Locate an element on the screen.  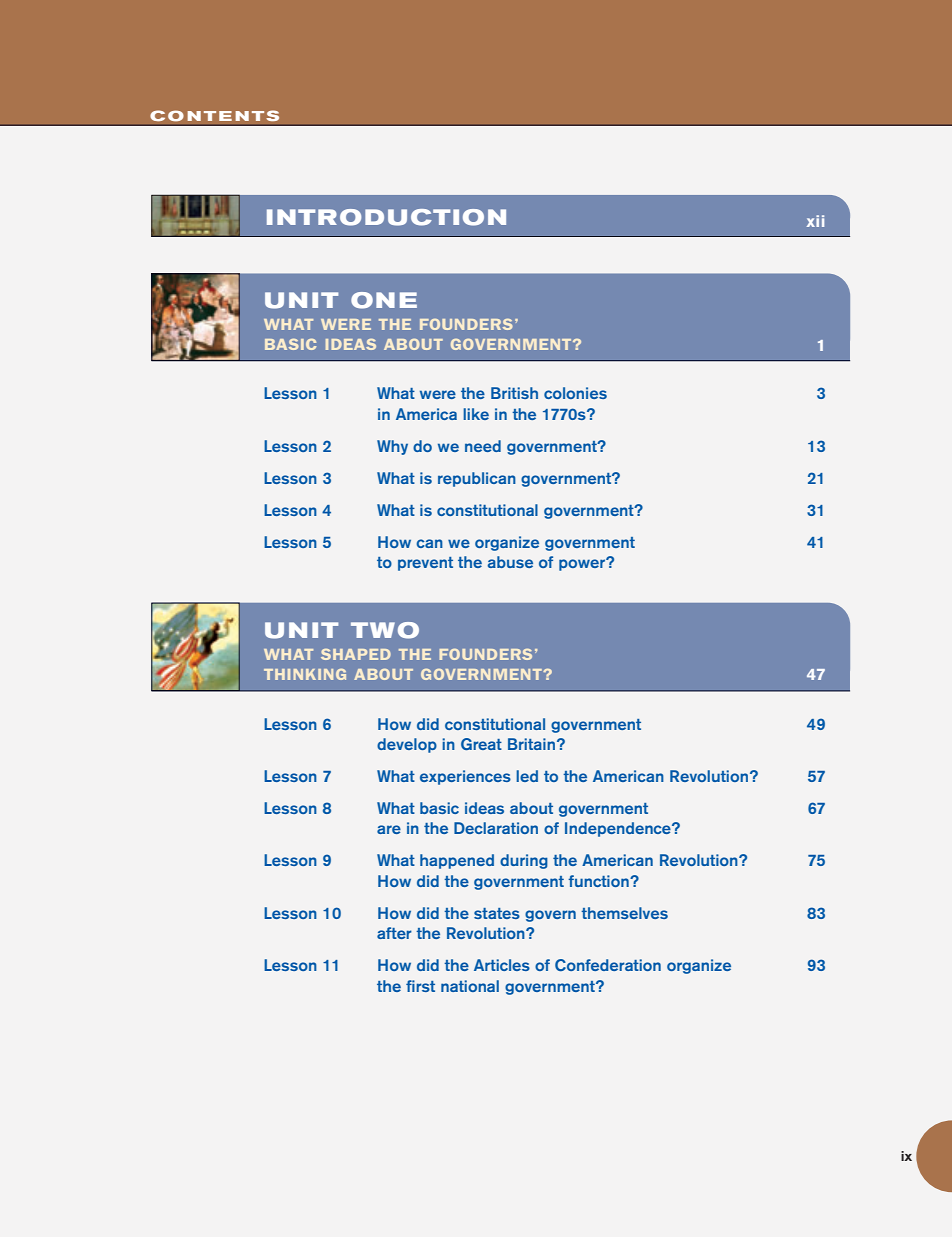
need is located at coordinates (483, 446).
